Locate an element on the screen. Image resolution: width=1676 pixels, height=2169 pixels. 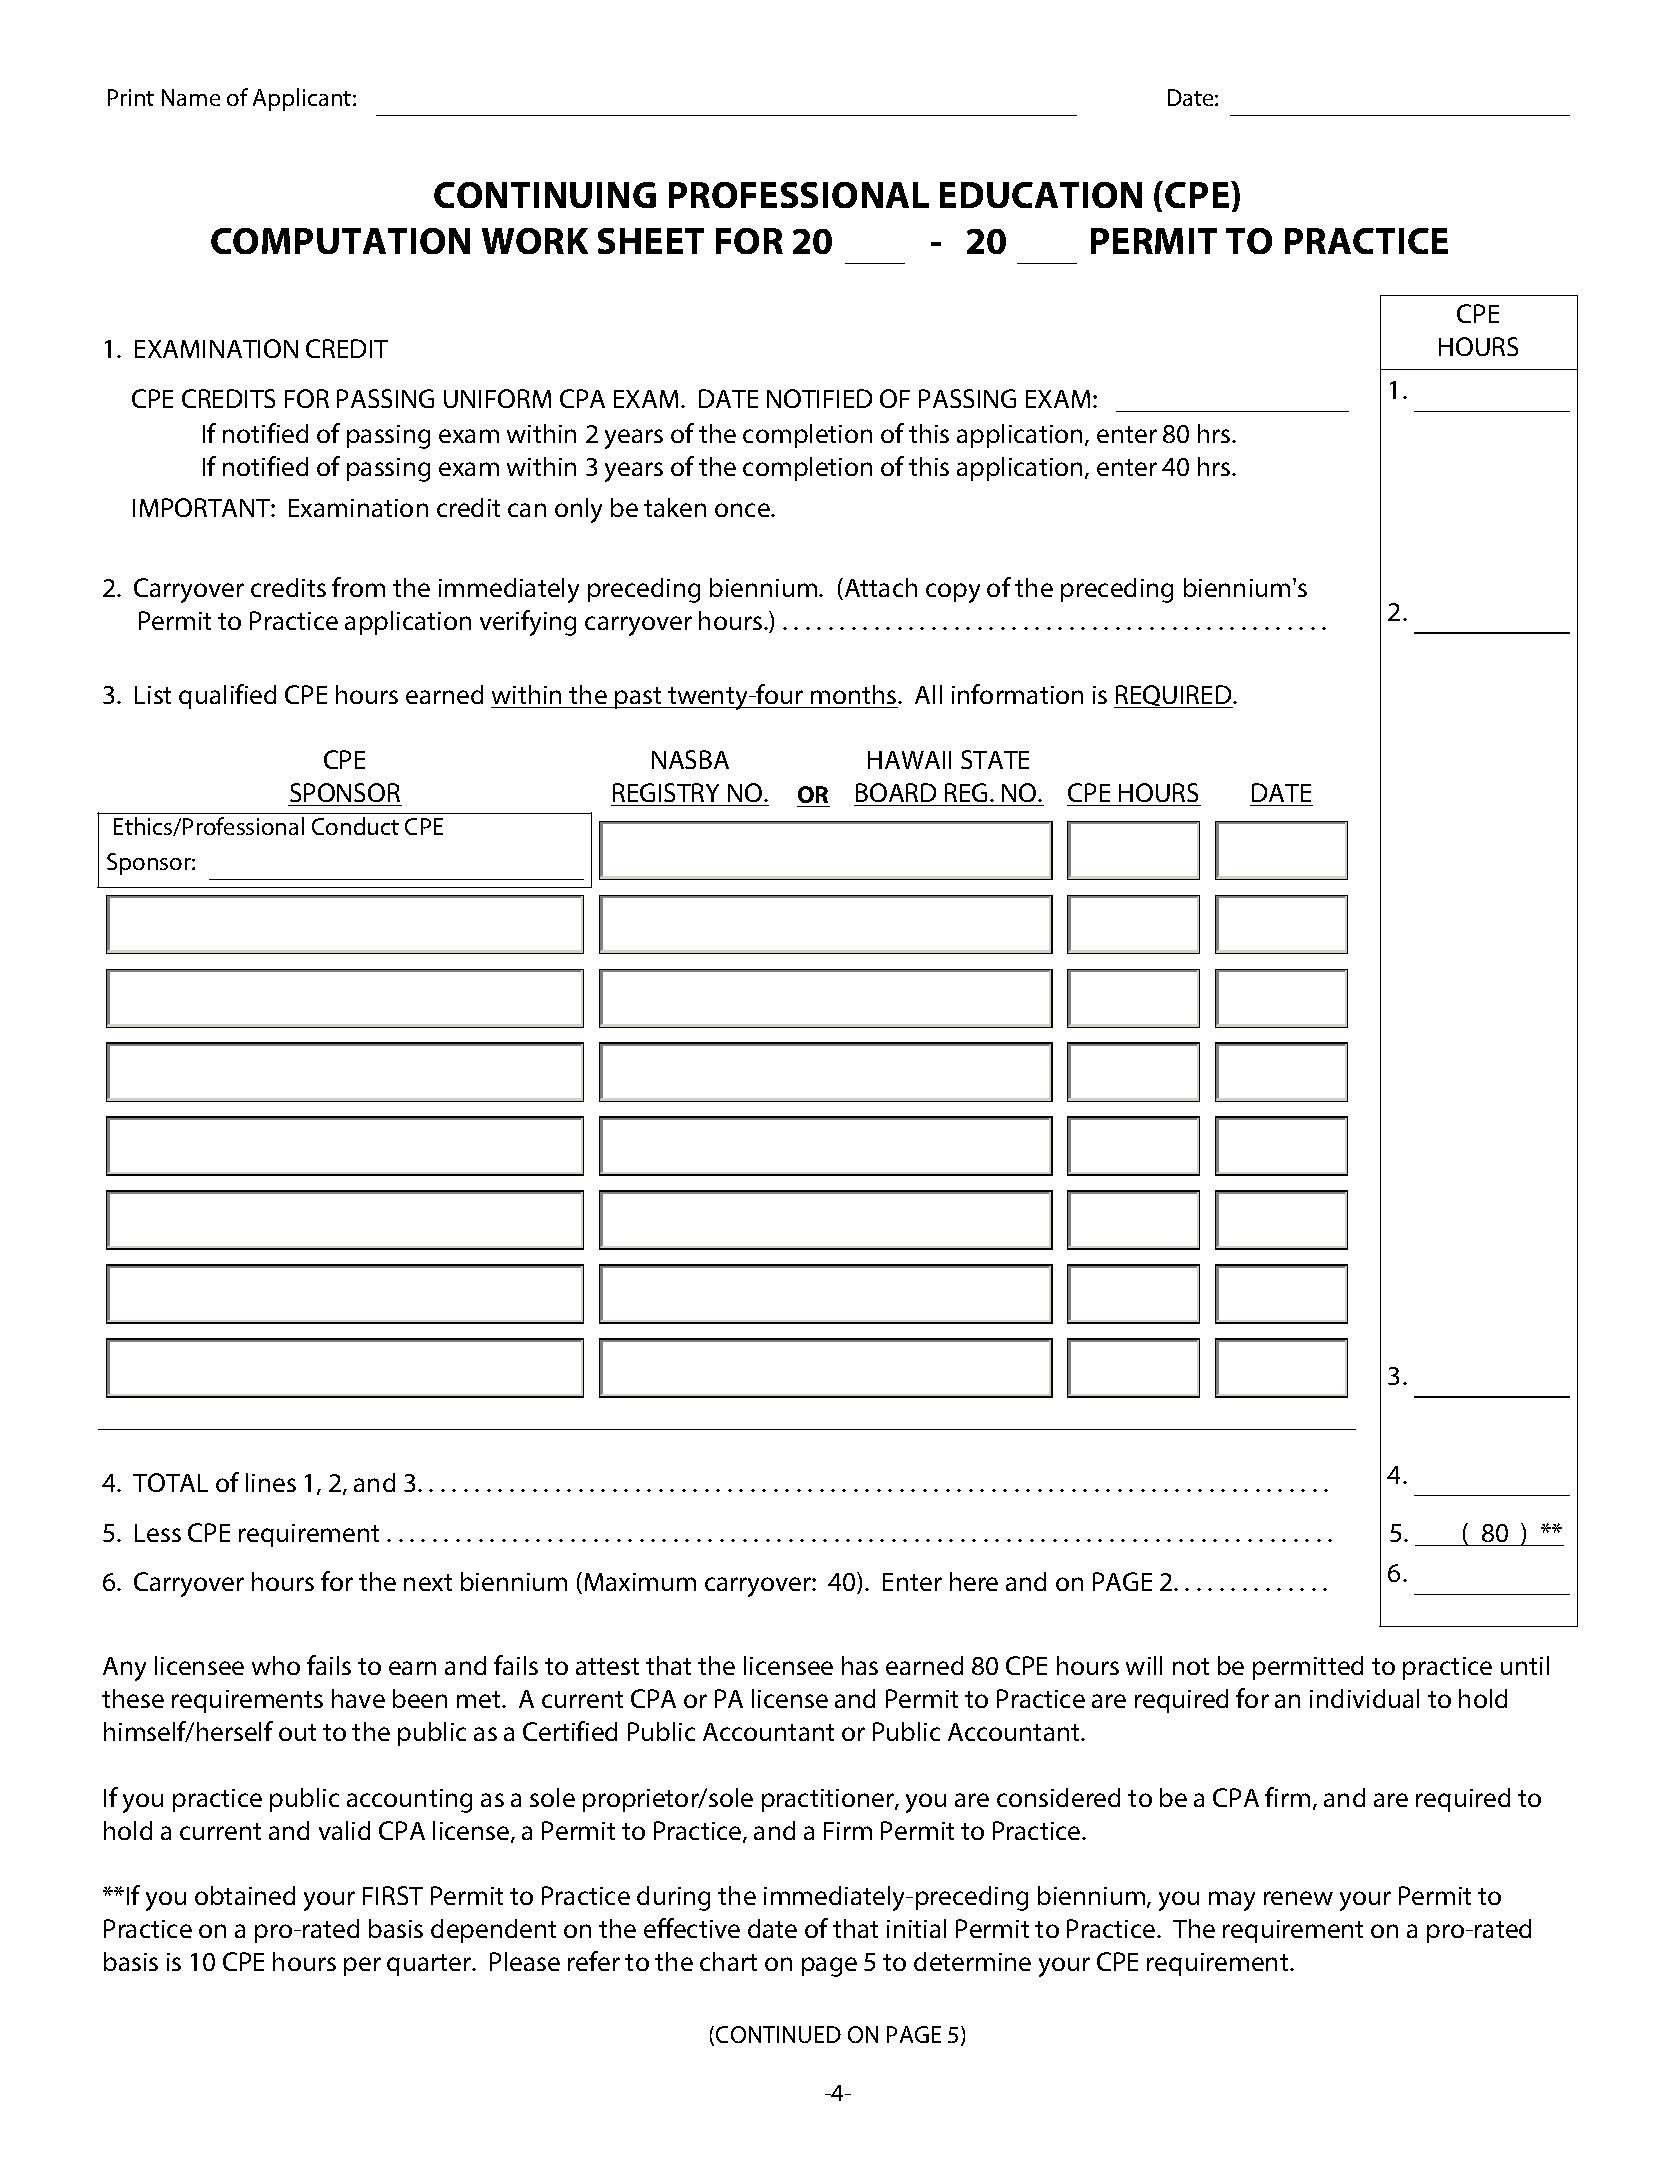
Conduct is located at coordinates (355, 826).
